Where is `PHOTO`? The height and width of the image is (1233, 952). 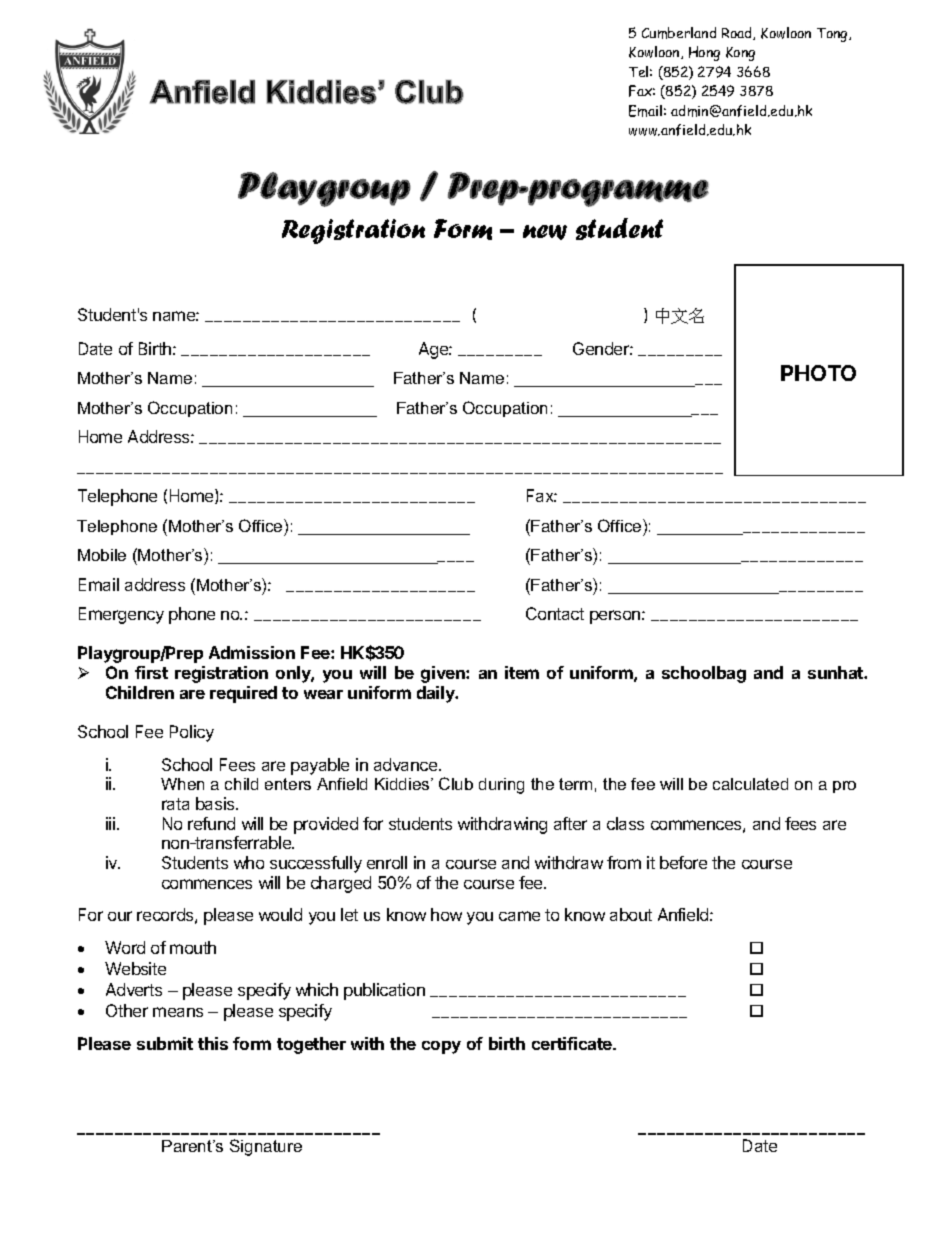 PHOTO is located at coordinates (818, 373).
